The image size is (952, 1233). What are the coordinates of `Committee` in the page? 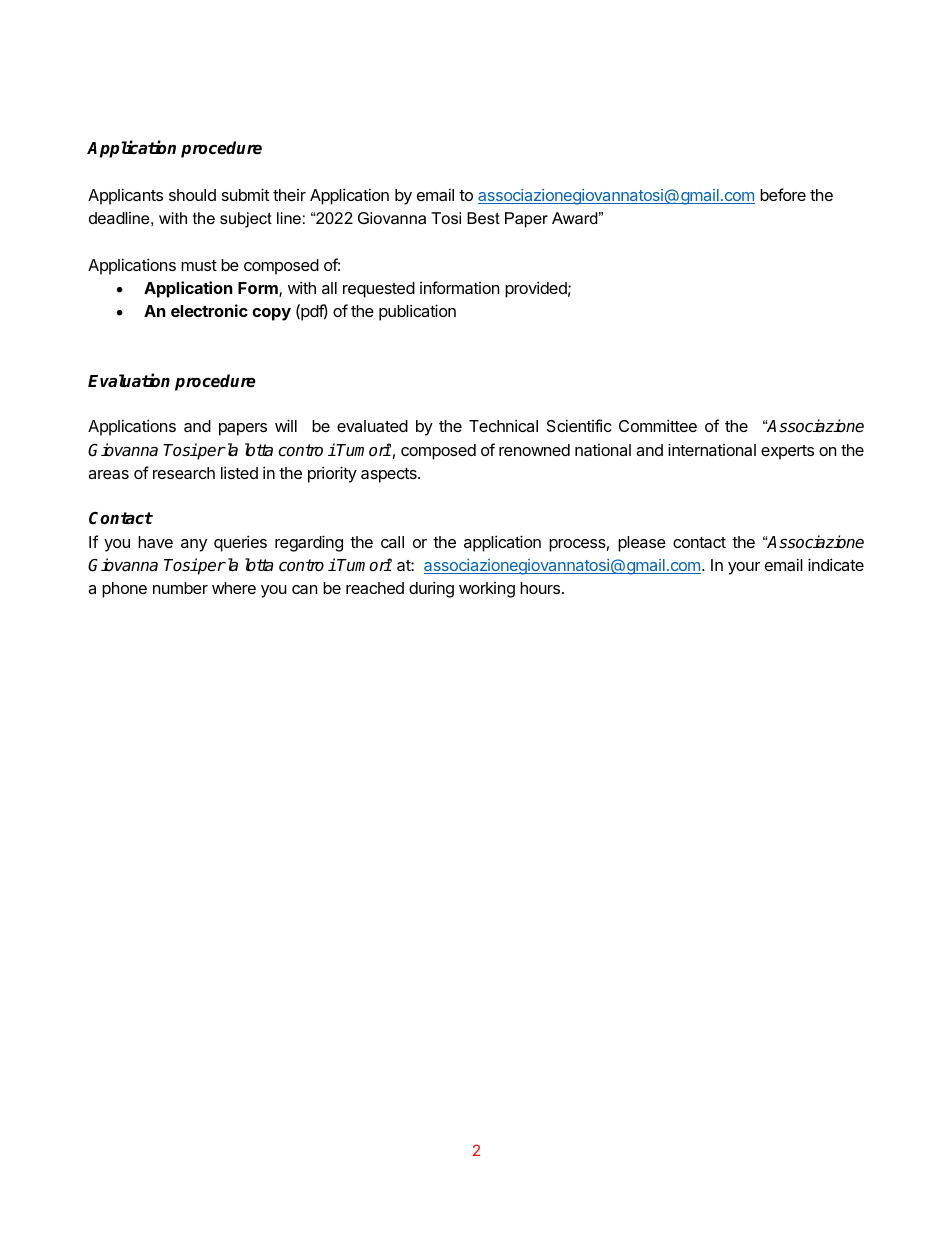 It's located at (658, 425).
